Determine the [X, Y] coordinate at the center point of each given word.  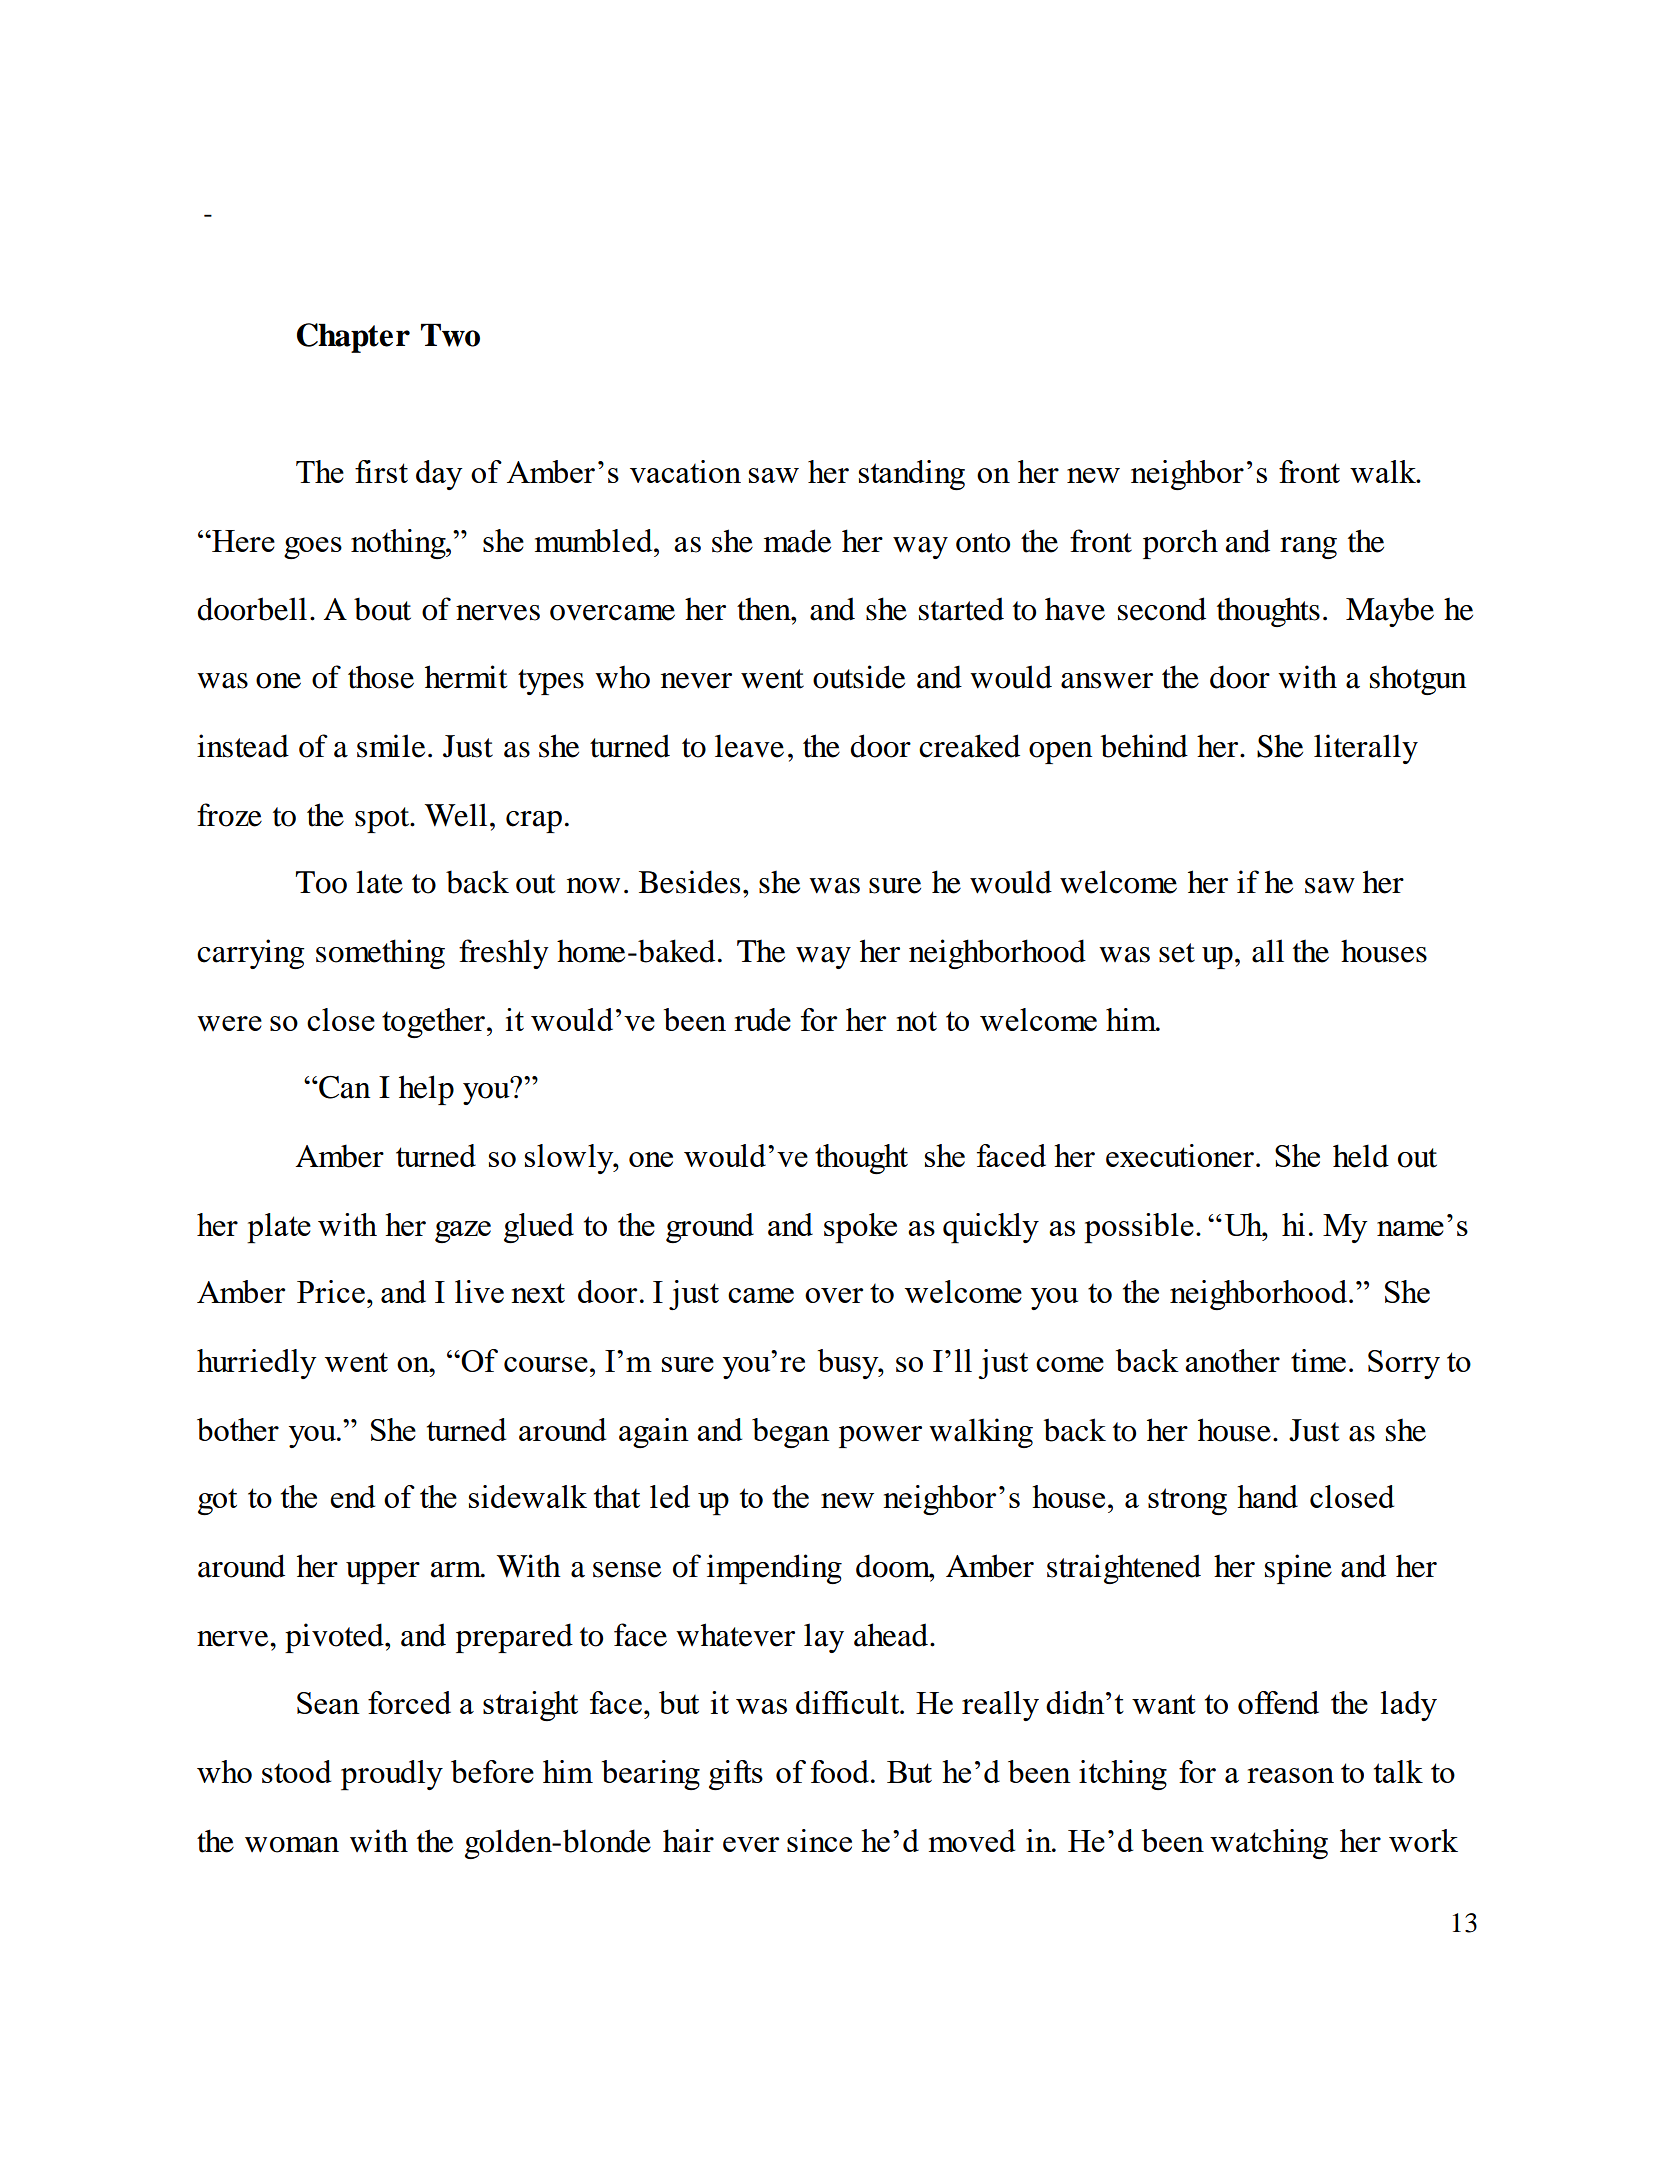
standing [912, 475]
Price [331, 1291]
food [840, 1771]
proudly [392, 1775]
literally [1366, 749]
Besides [689, 882]
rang [1308, 548]
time [1318, 1360]
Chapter [353, 338]
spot [383, 820]
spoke [860, 1228]
